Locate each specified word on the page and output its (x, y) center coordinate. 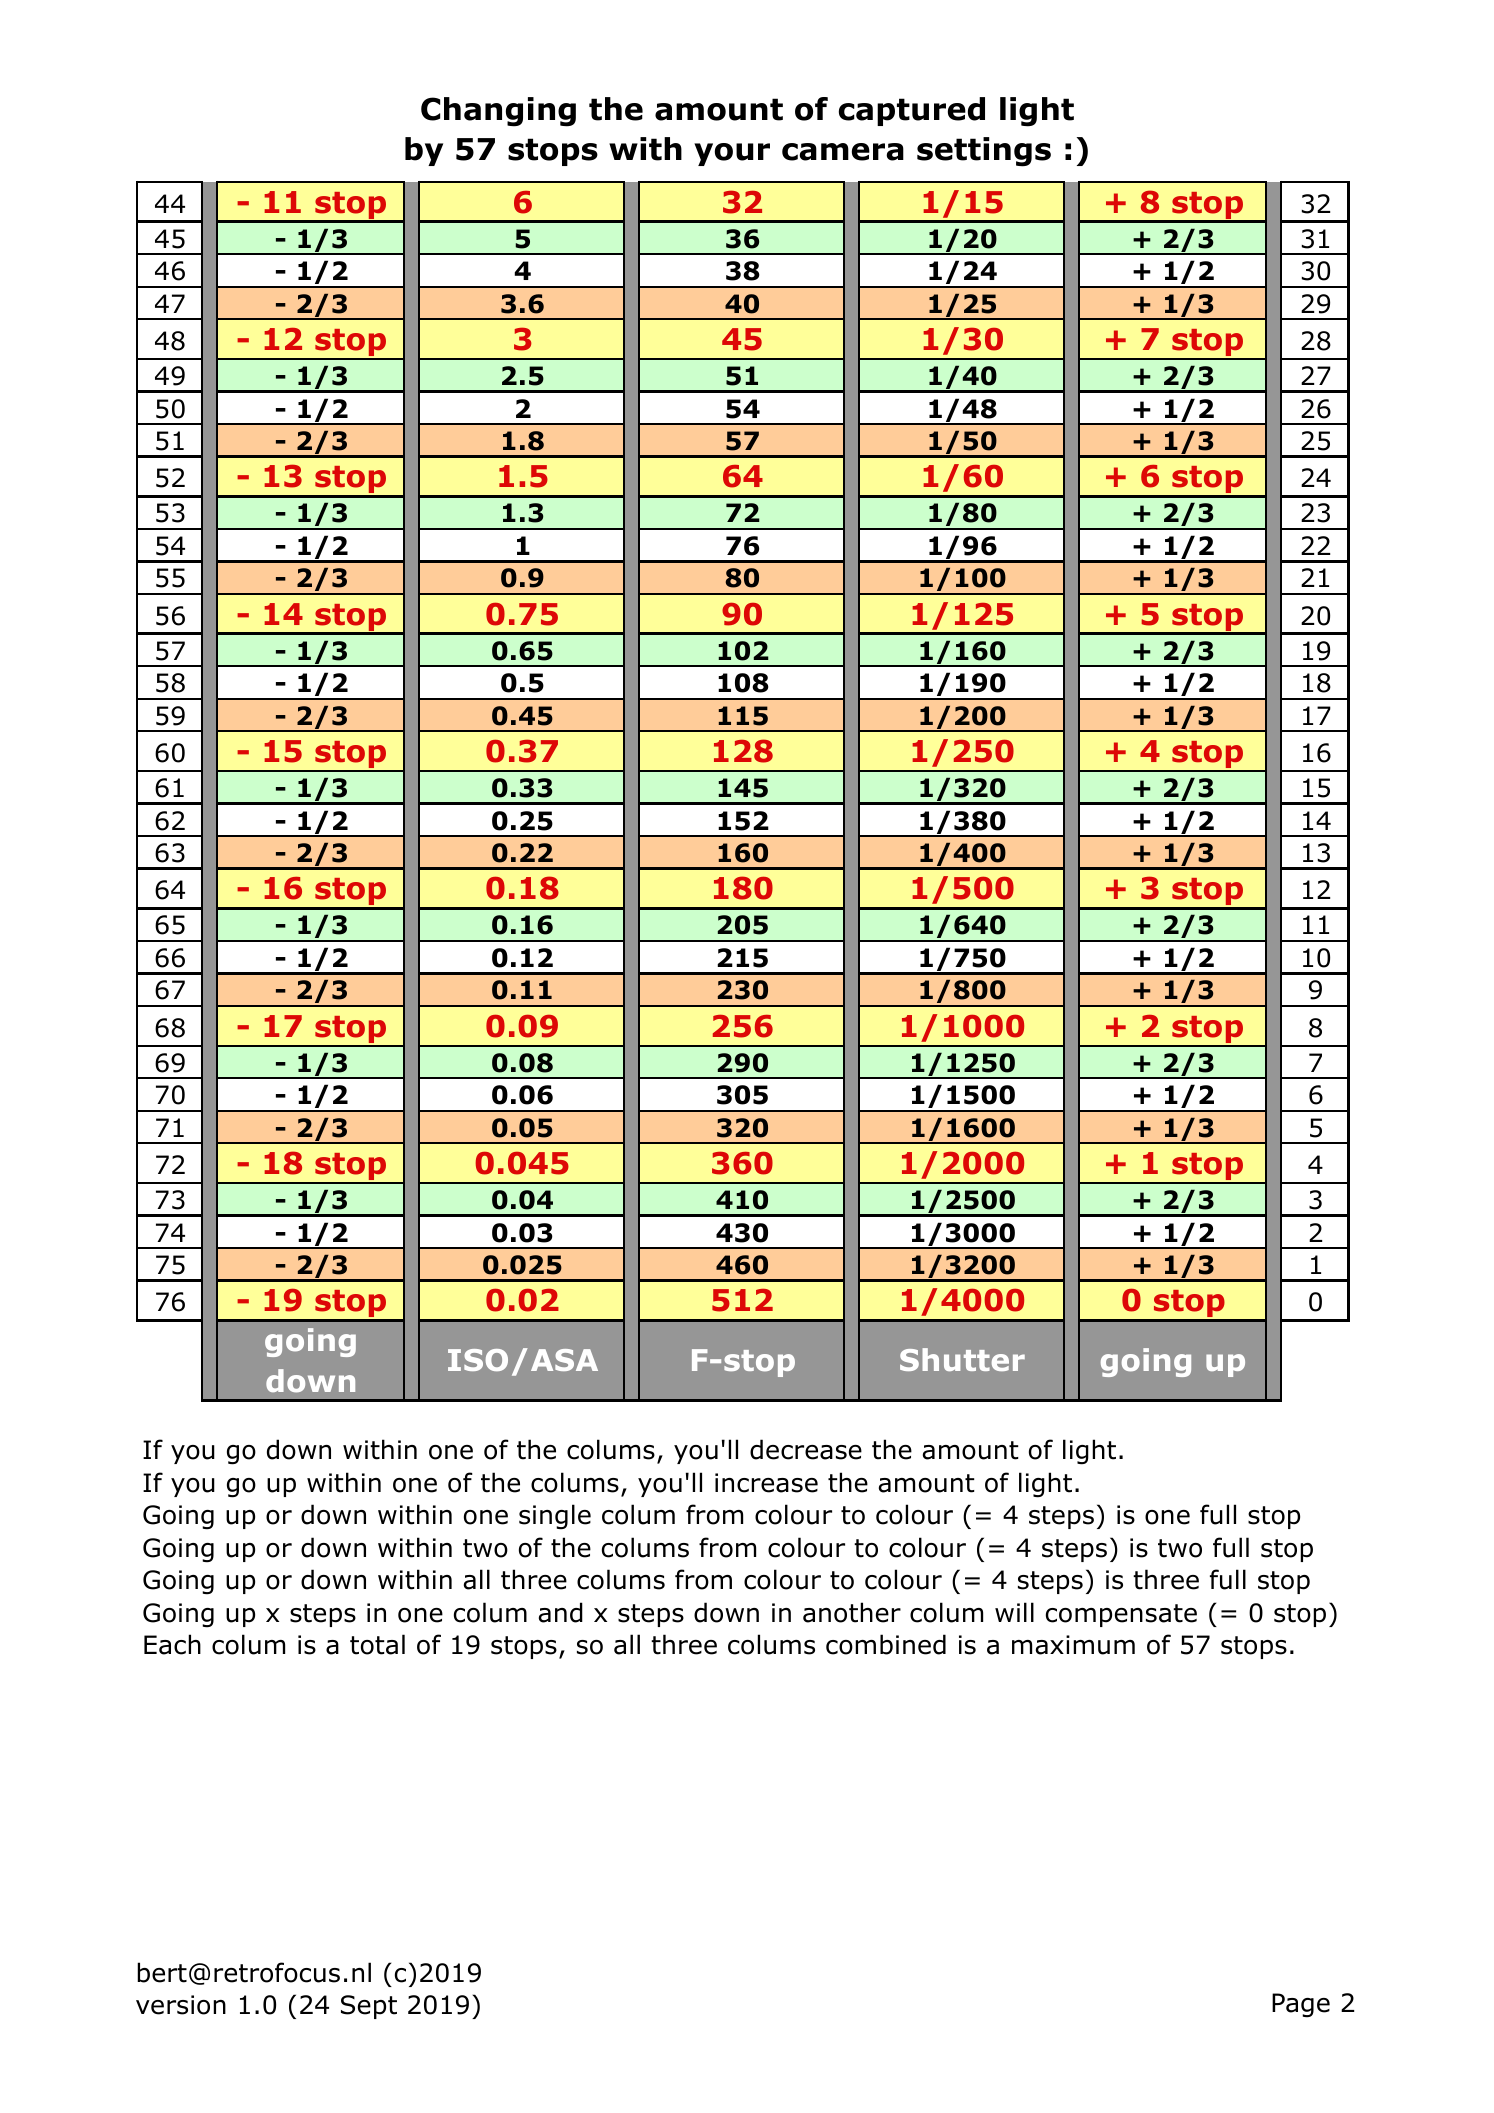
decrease (806, 1449)
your (732, 154)
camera (843, 152)
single (555, 1516)
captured (912, 111)
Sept (369, 2007)
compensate (1121, 1615)
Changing (498, 112)
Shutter (962, 1359)
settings (984, 152)
